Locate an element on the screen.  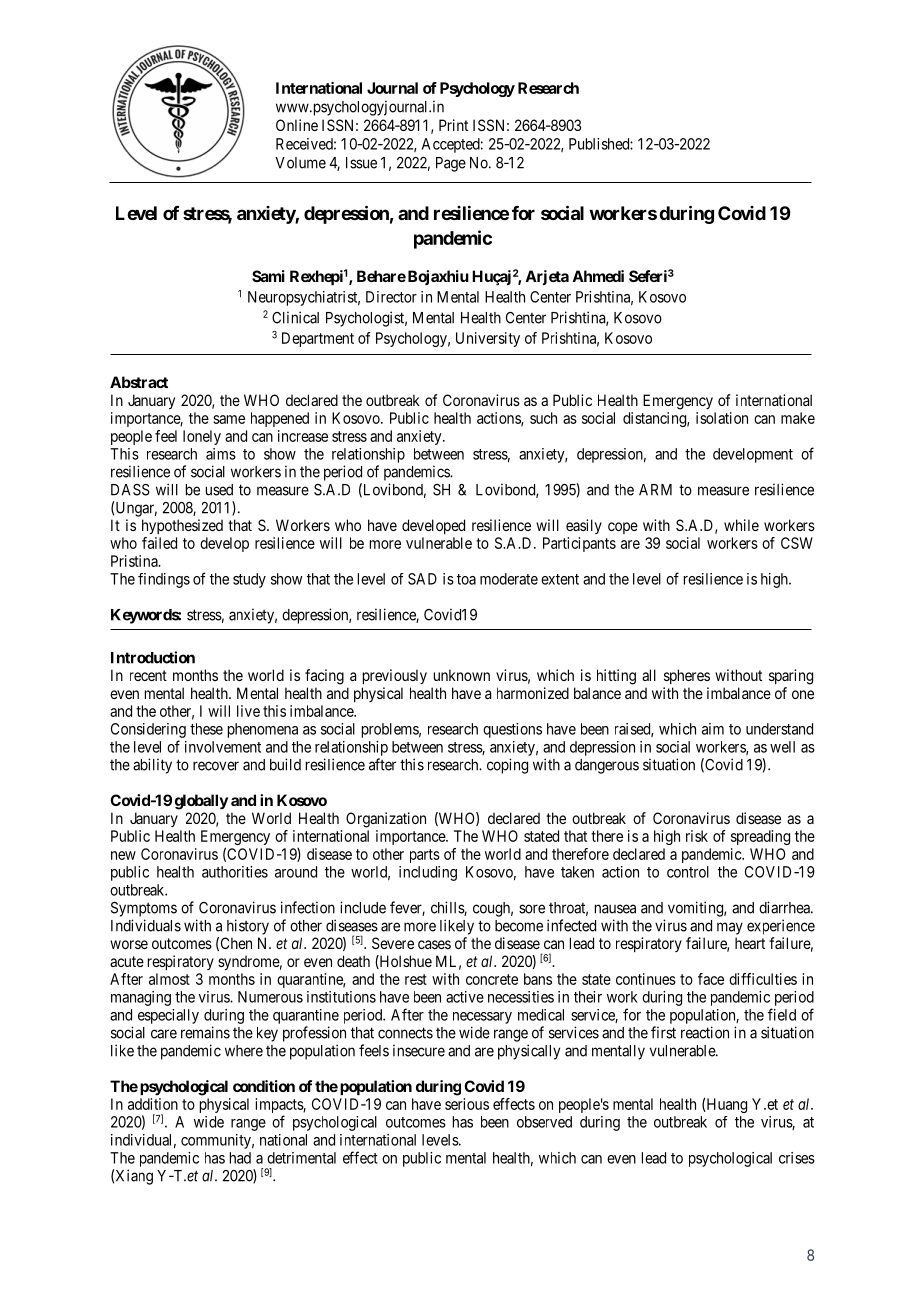
Page is located at coordinates (451, 164).
